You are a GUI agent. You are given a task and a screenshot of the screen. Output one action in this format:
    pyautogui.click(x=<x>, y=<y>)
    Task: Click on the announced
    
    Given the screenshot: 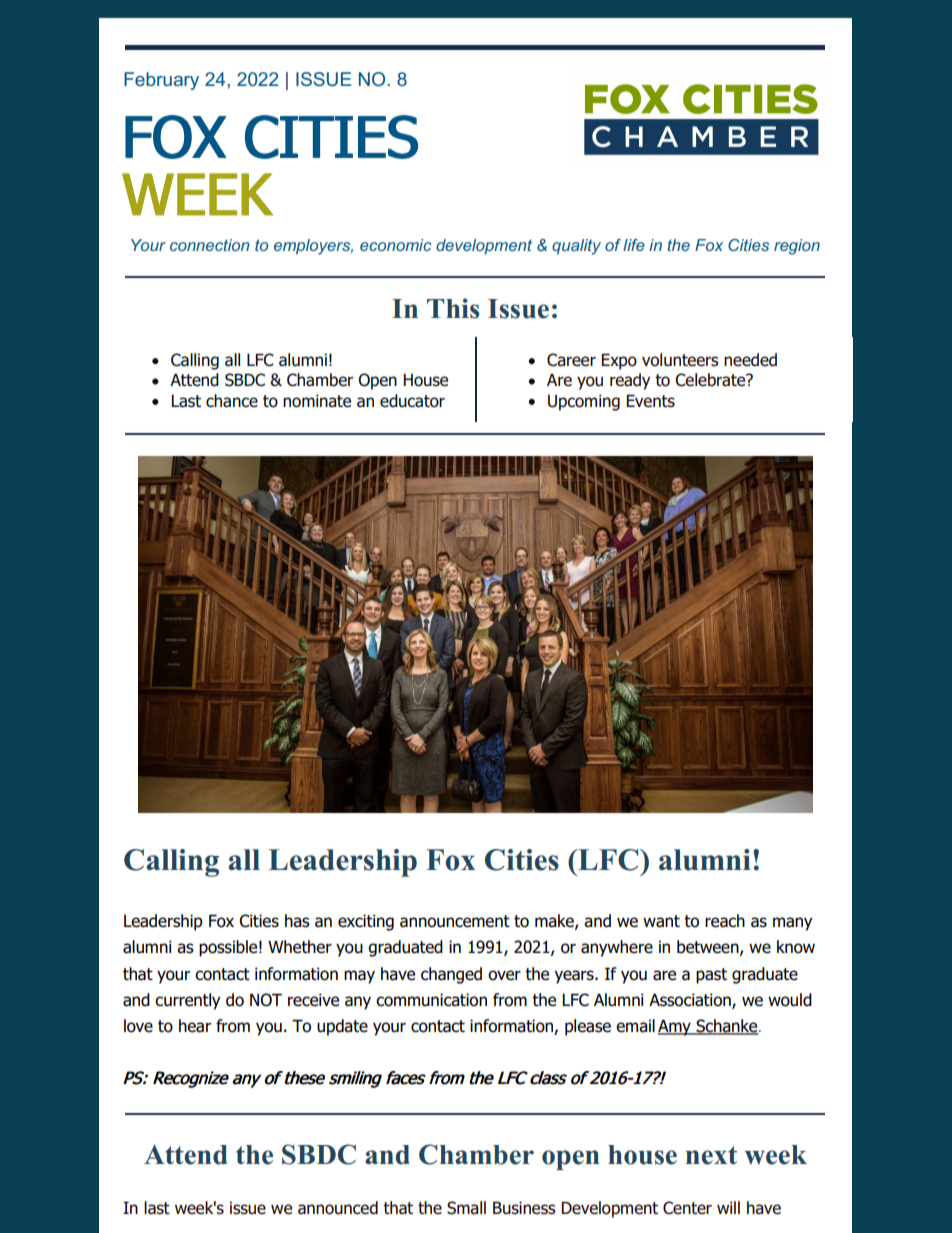 What is the action you would take?
    pyautogui.click(x=338, y=1208)
